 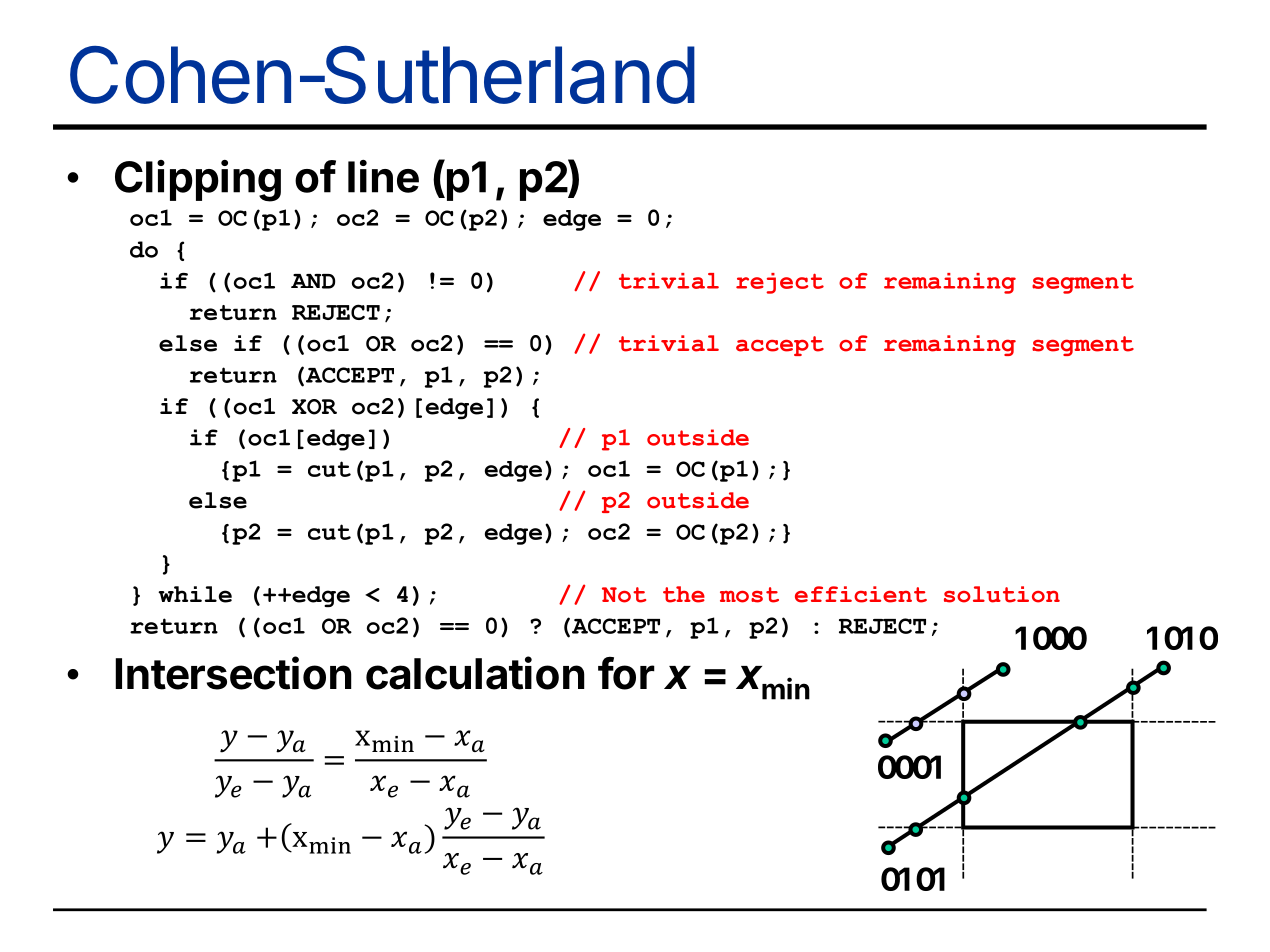 I want to click on Intersection, so click(x=233, y=673).
